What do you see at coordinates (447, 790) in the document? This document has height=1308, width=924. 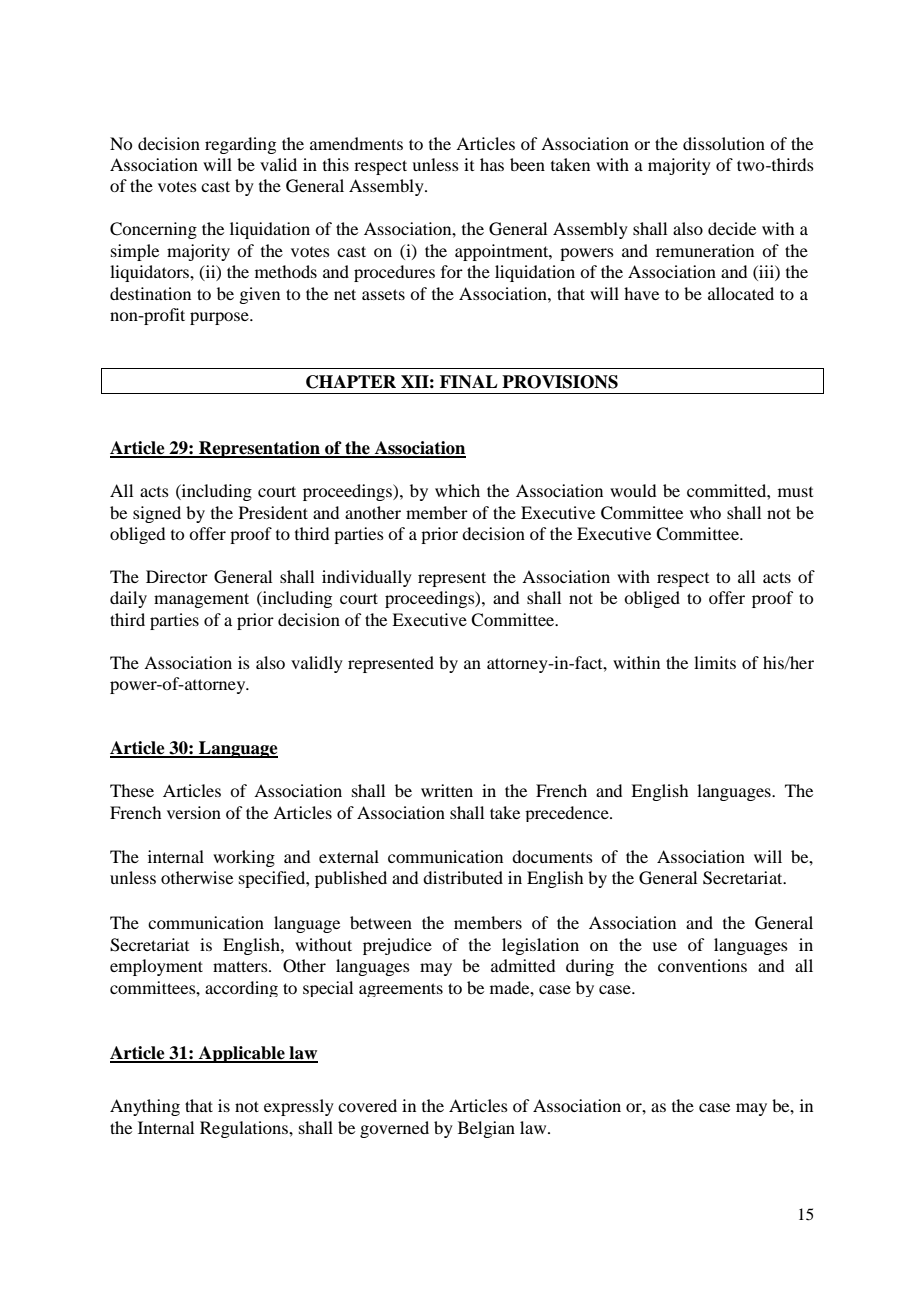 I see `written` at bounding box center [447, 790].
